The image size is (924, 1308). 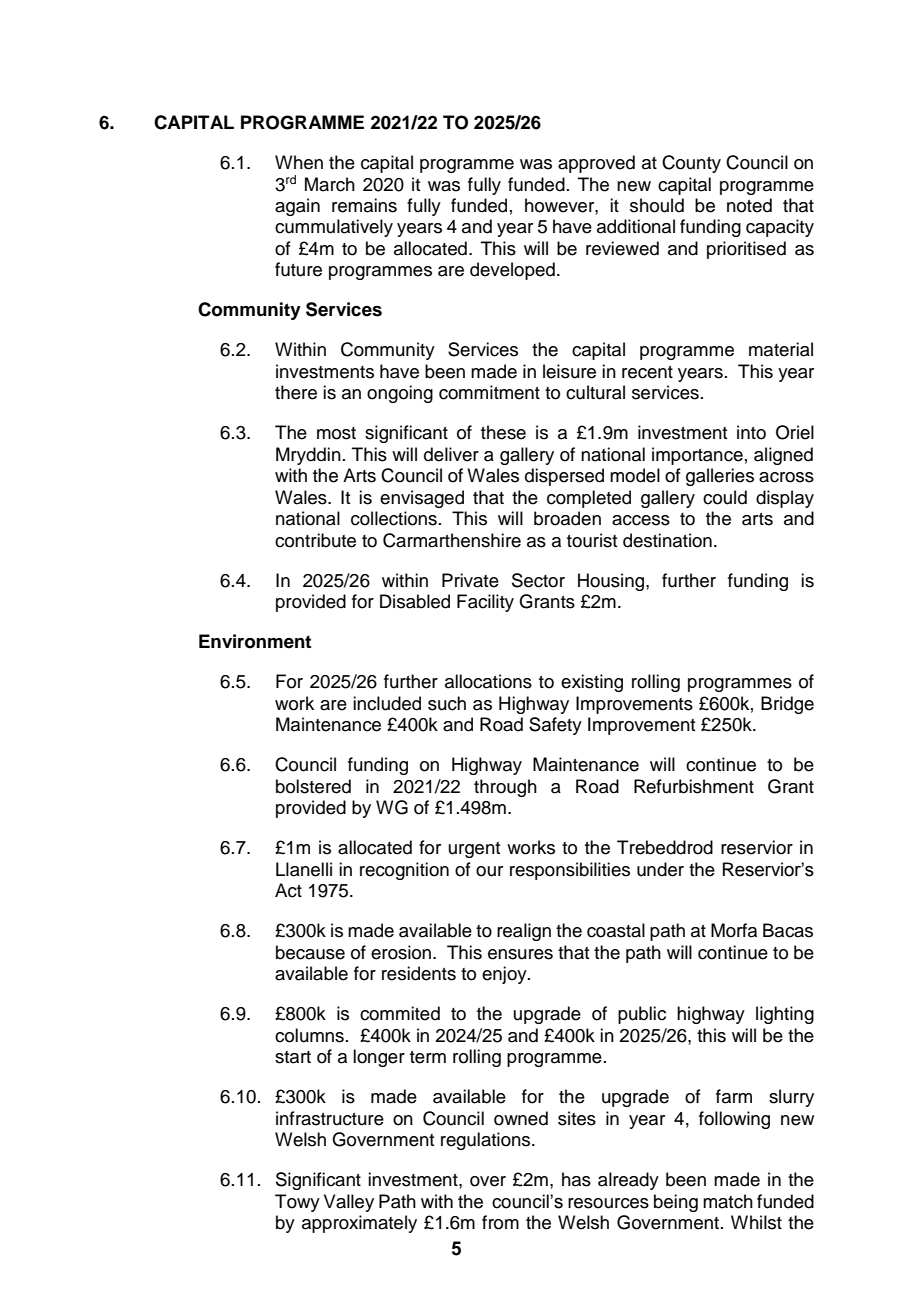 What do you see at coordinates (500, 1222) in the screenshot?
I see `from` at bounding box center [500, 1222].
